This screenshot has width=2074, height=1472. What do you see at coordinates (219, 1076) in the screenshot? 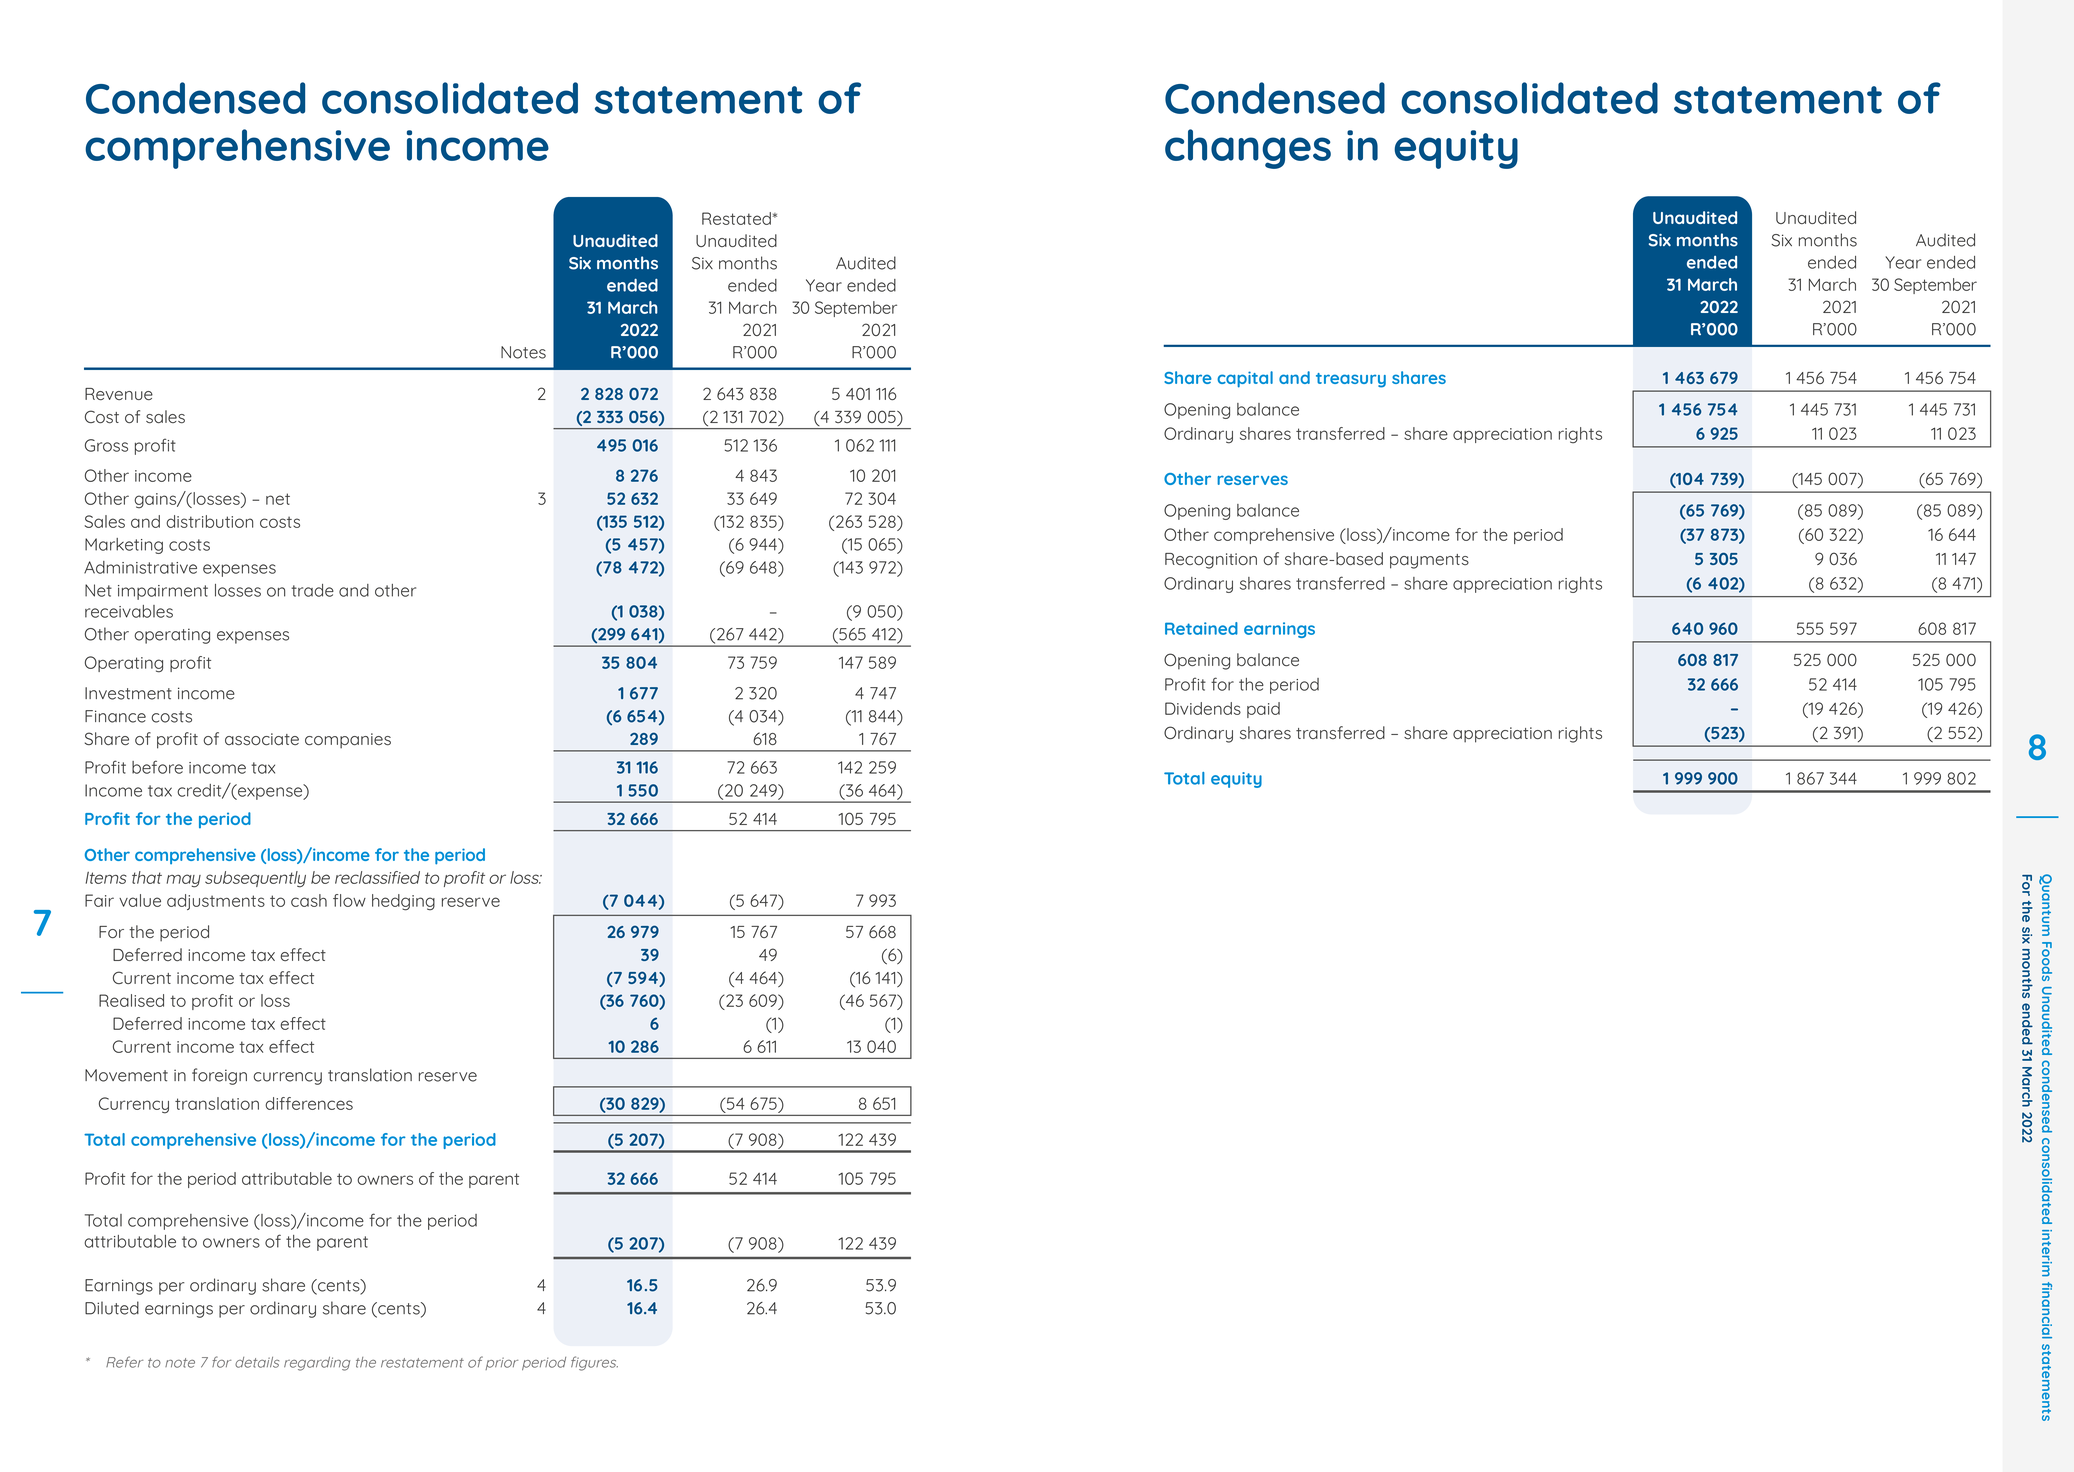
I see `foreign` at bounding box center [219, 1076].
